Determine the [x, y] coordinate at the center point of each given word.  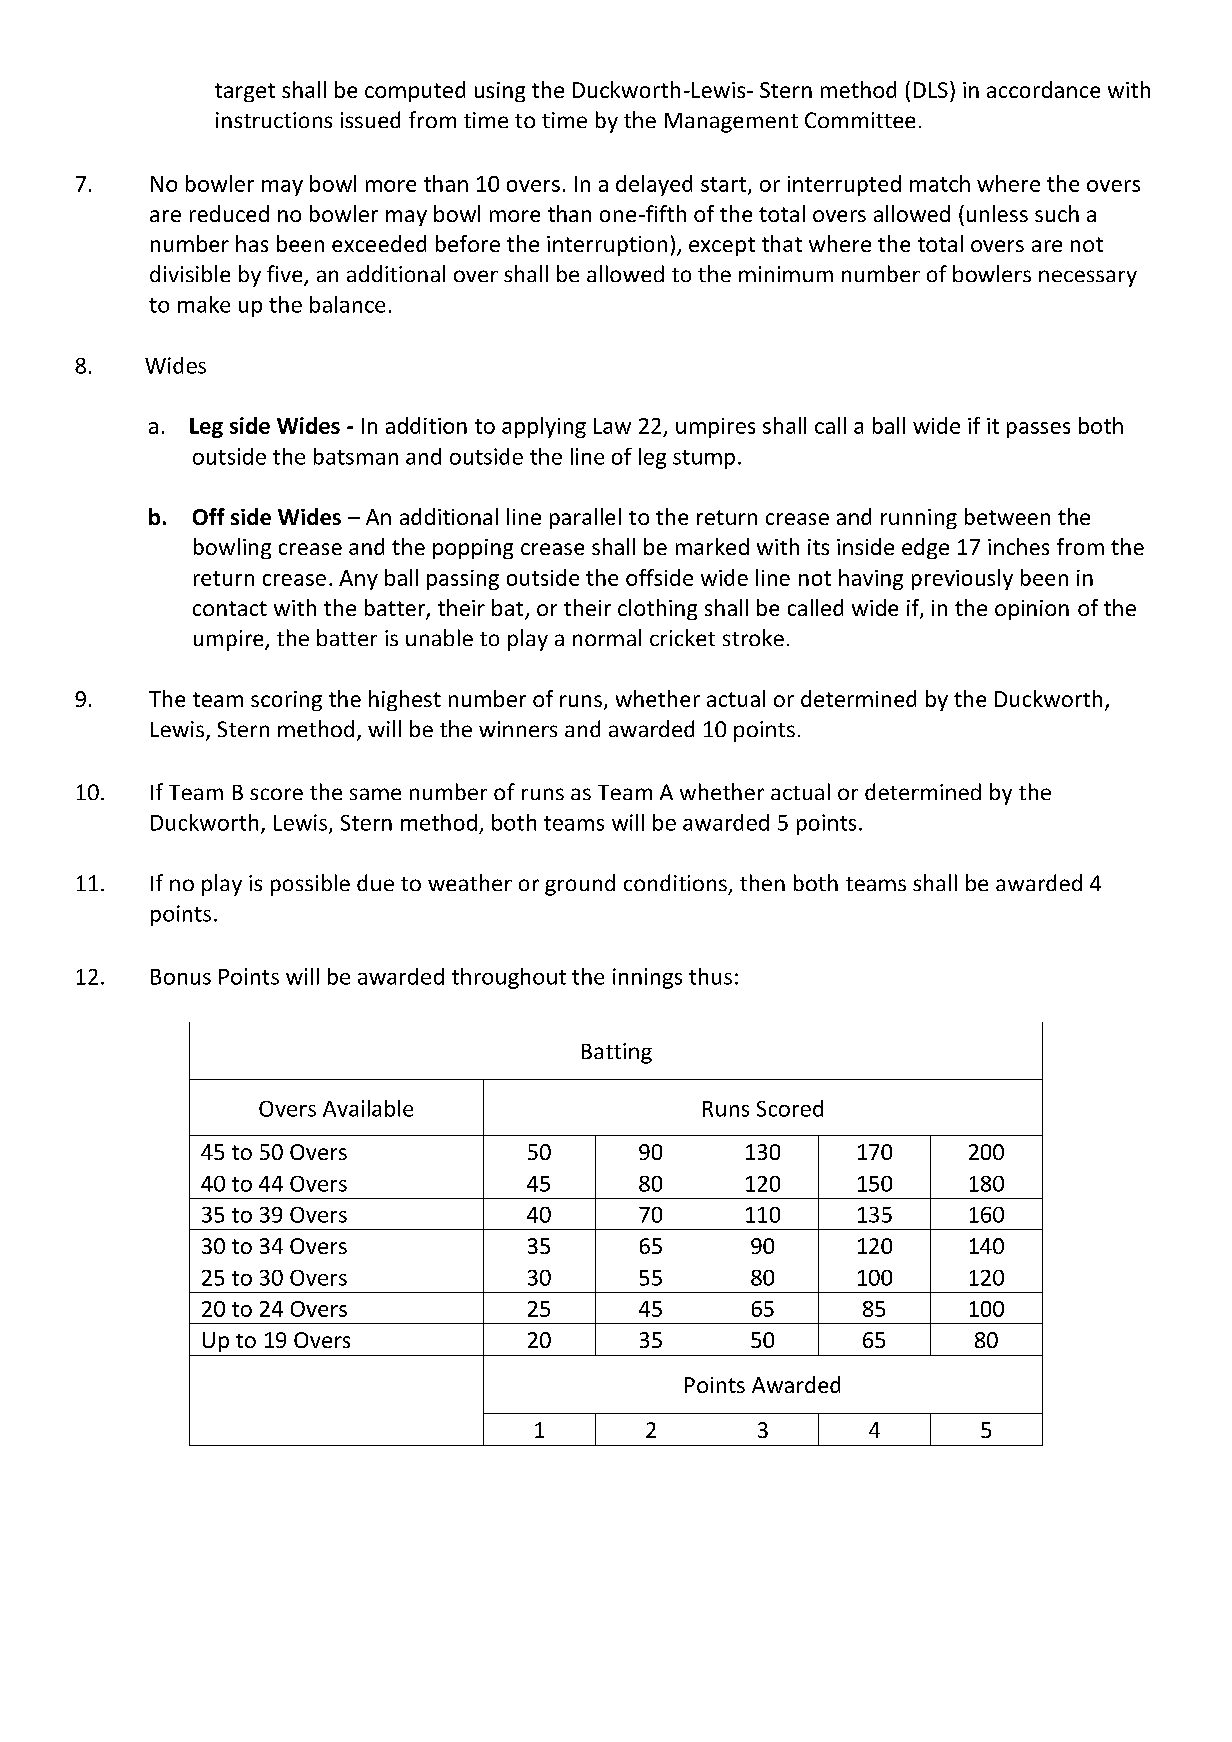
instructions [274, 120]
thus [710, 976]
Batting [617, 1053]
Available [368, 1108]
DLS [931, 90]
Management [731, 123]
